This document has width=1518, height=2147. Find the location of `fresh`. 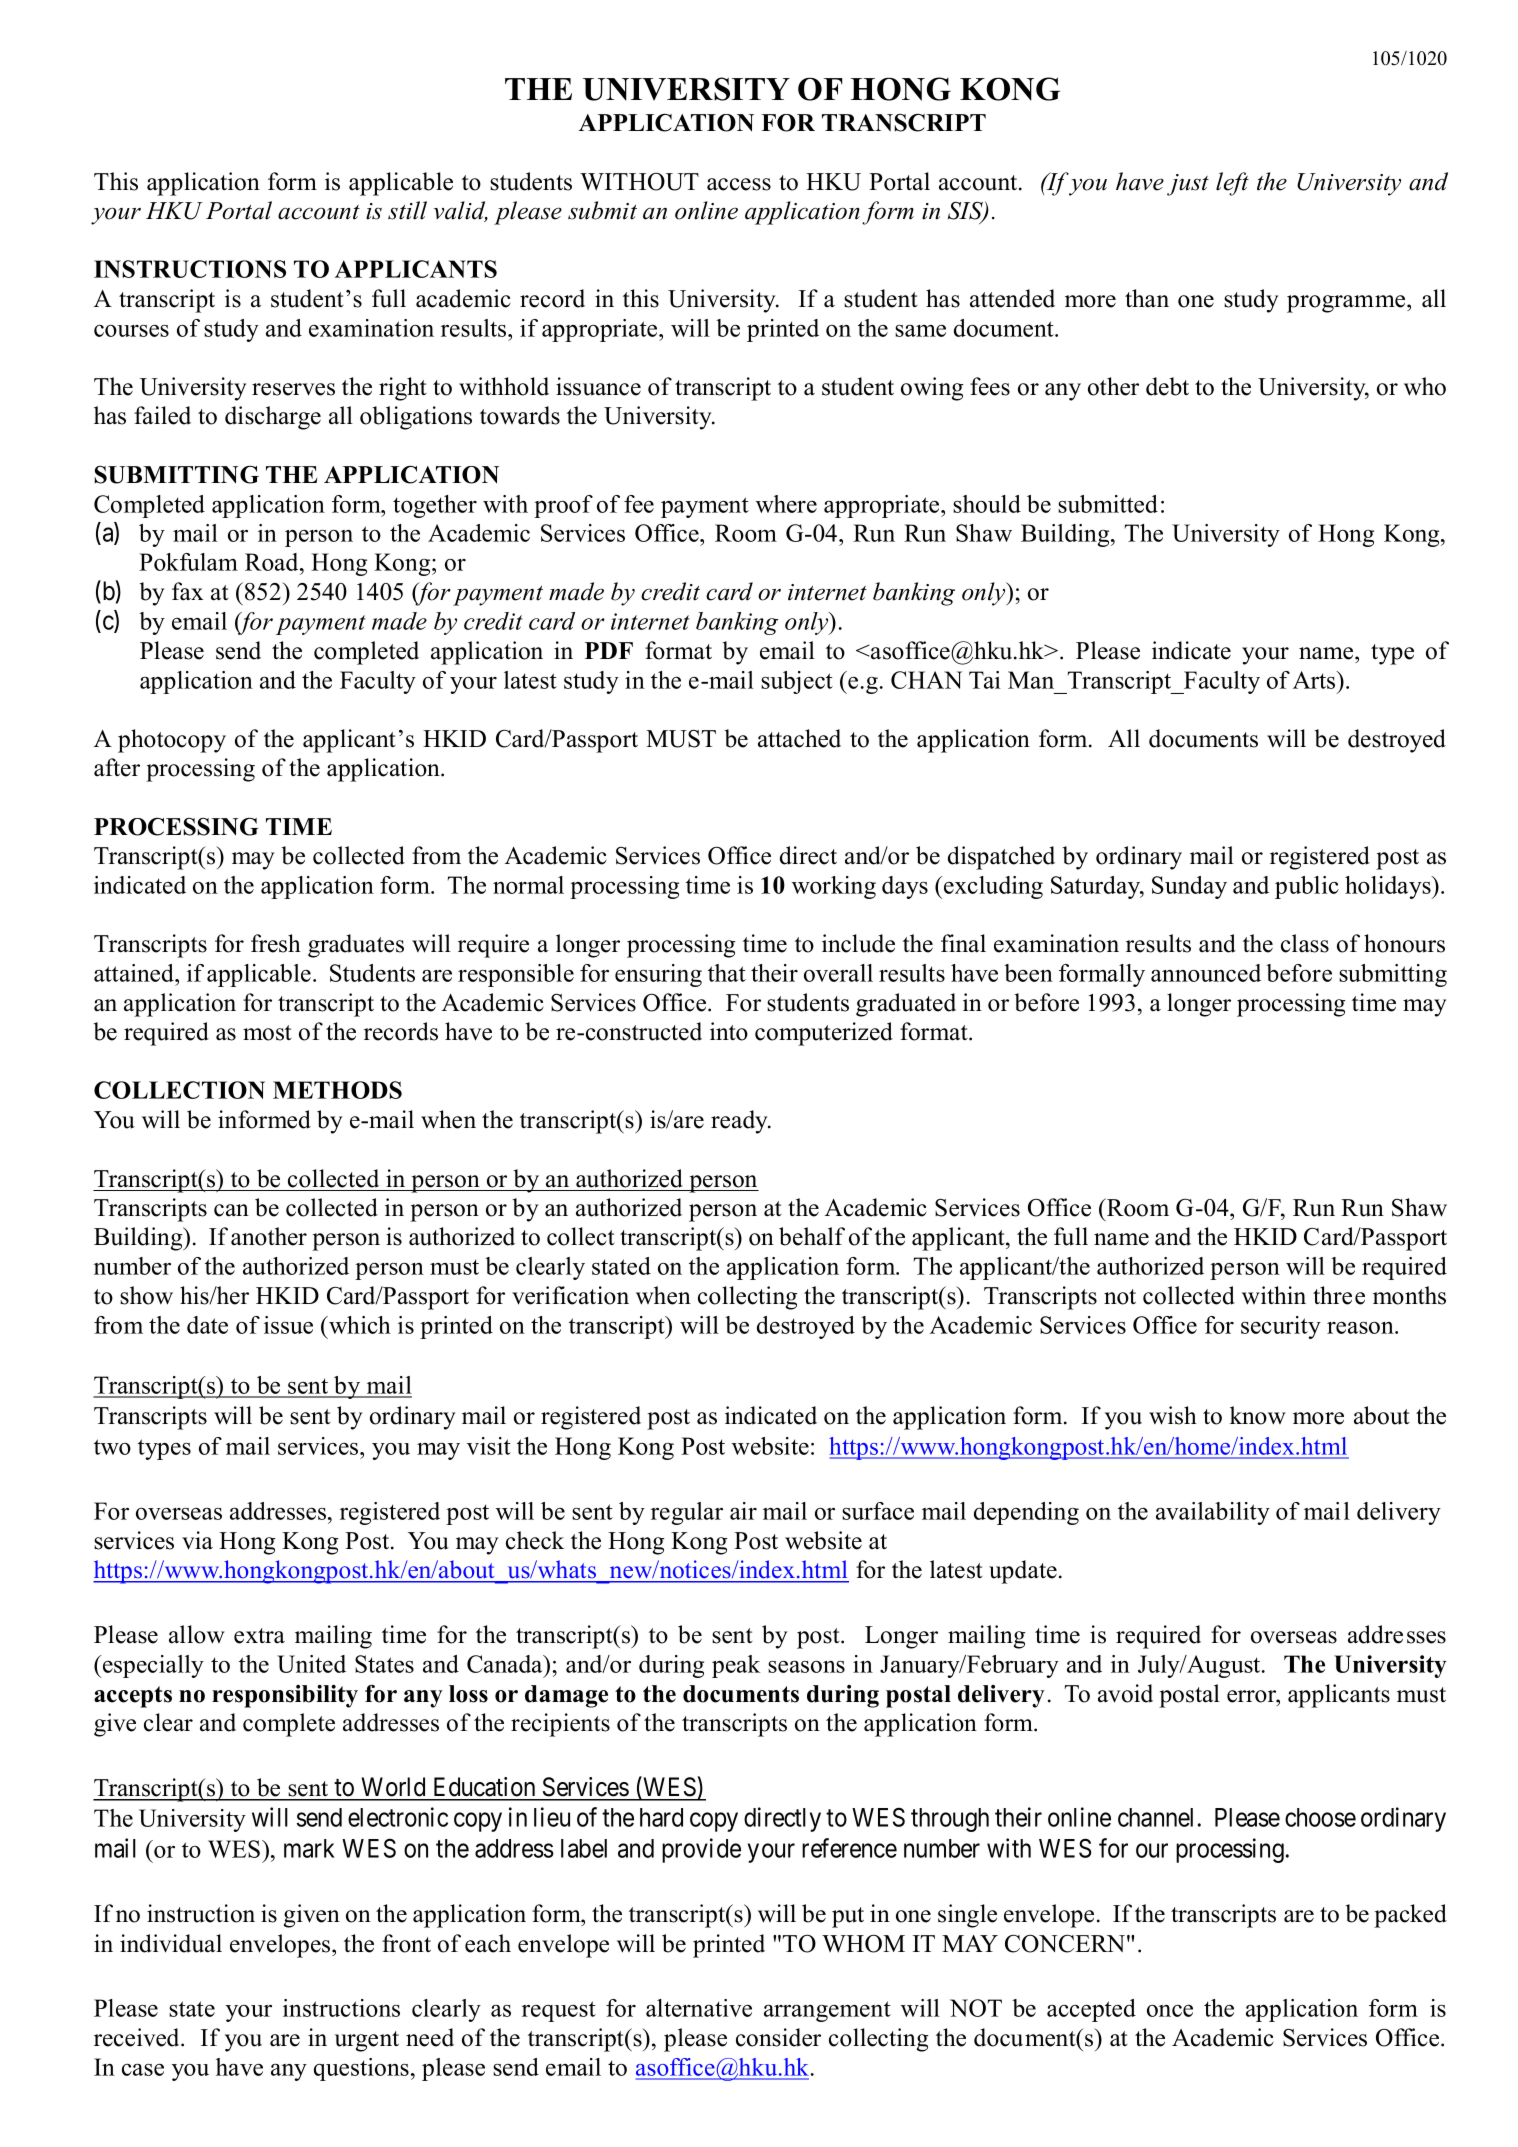

fresh is located at coordinates (276, 943).
